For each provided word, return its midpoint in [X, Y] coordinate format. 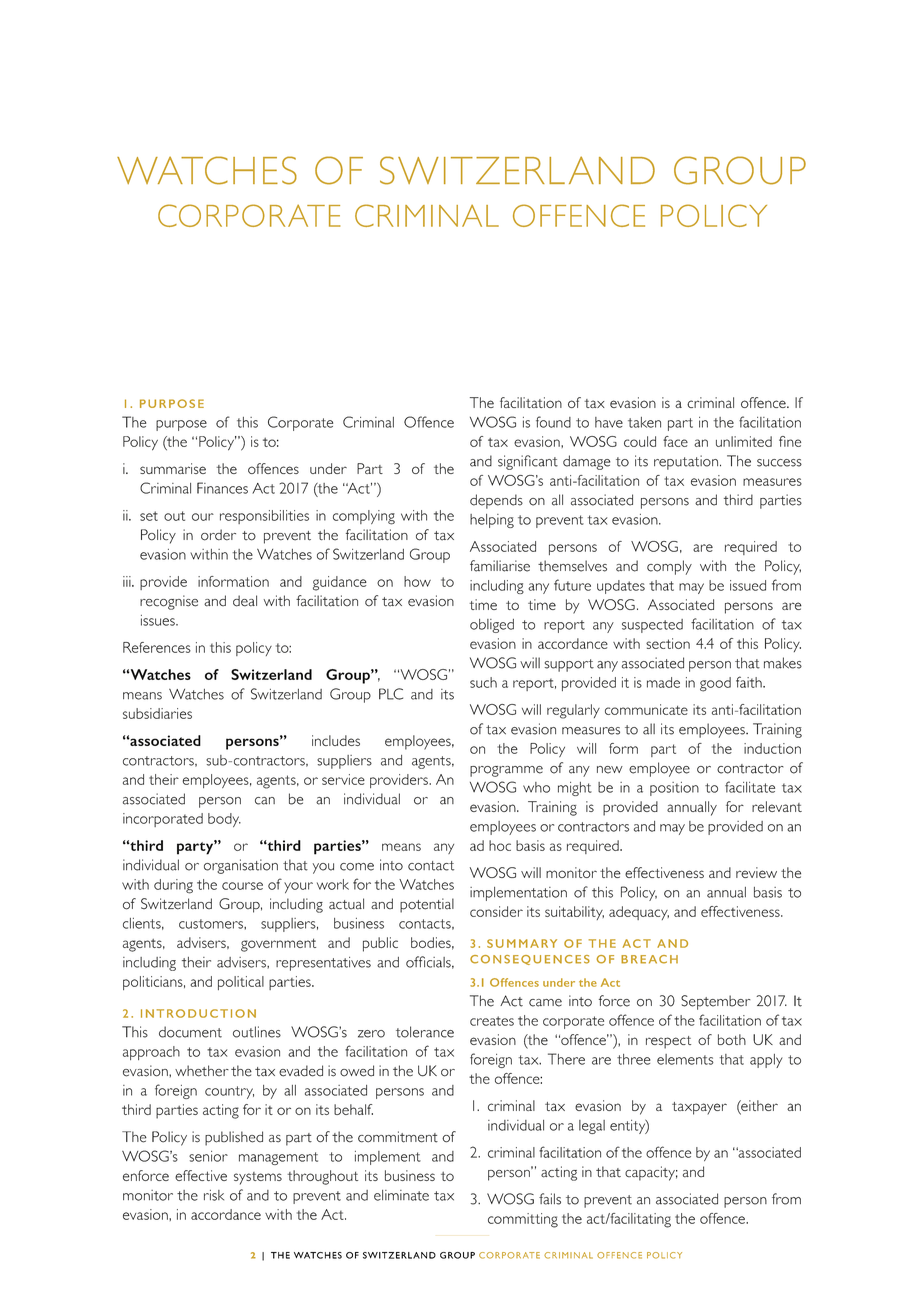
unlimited [744, 441]
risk [214, 1195]
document [190, 1032]
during [173, 886]
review [756, 872]
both [732, 1039]
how [417, 581]
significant [528, 462]
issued [748, 585]
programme [506, 771]
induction [772, 748]
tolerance [425, 1032]
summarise [173, 468]
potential [427, 905]
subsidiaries [157, 713]
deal [245, 601]
